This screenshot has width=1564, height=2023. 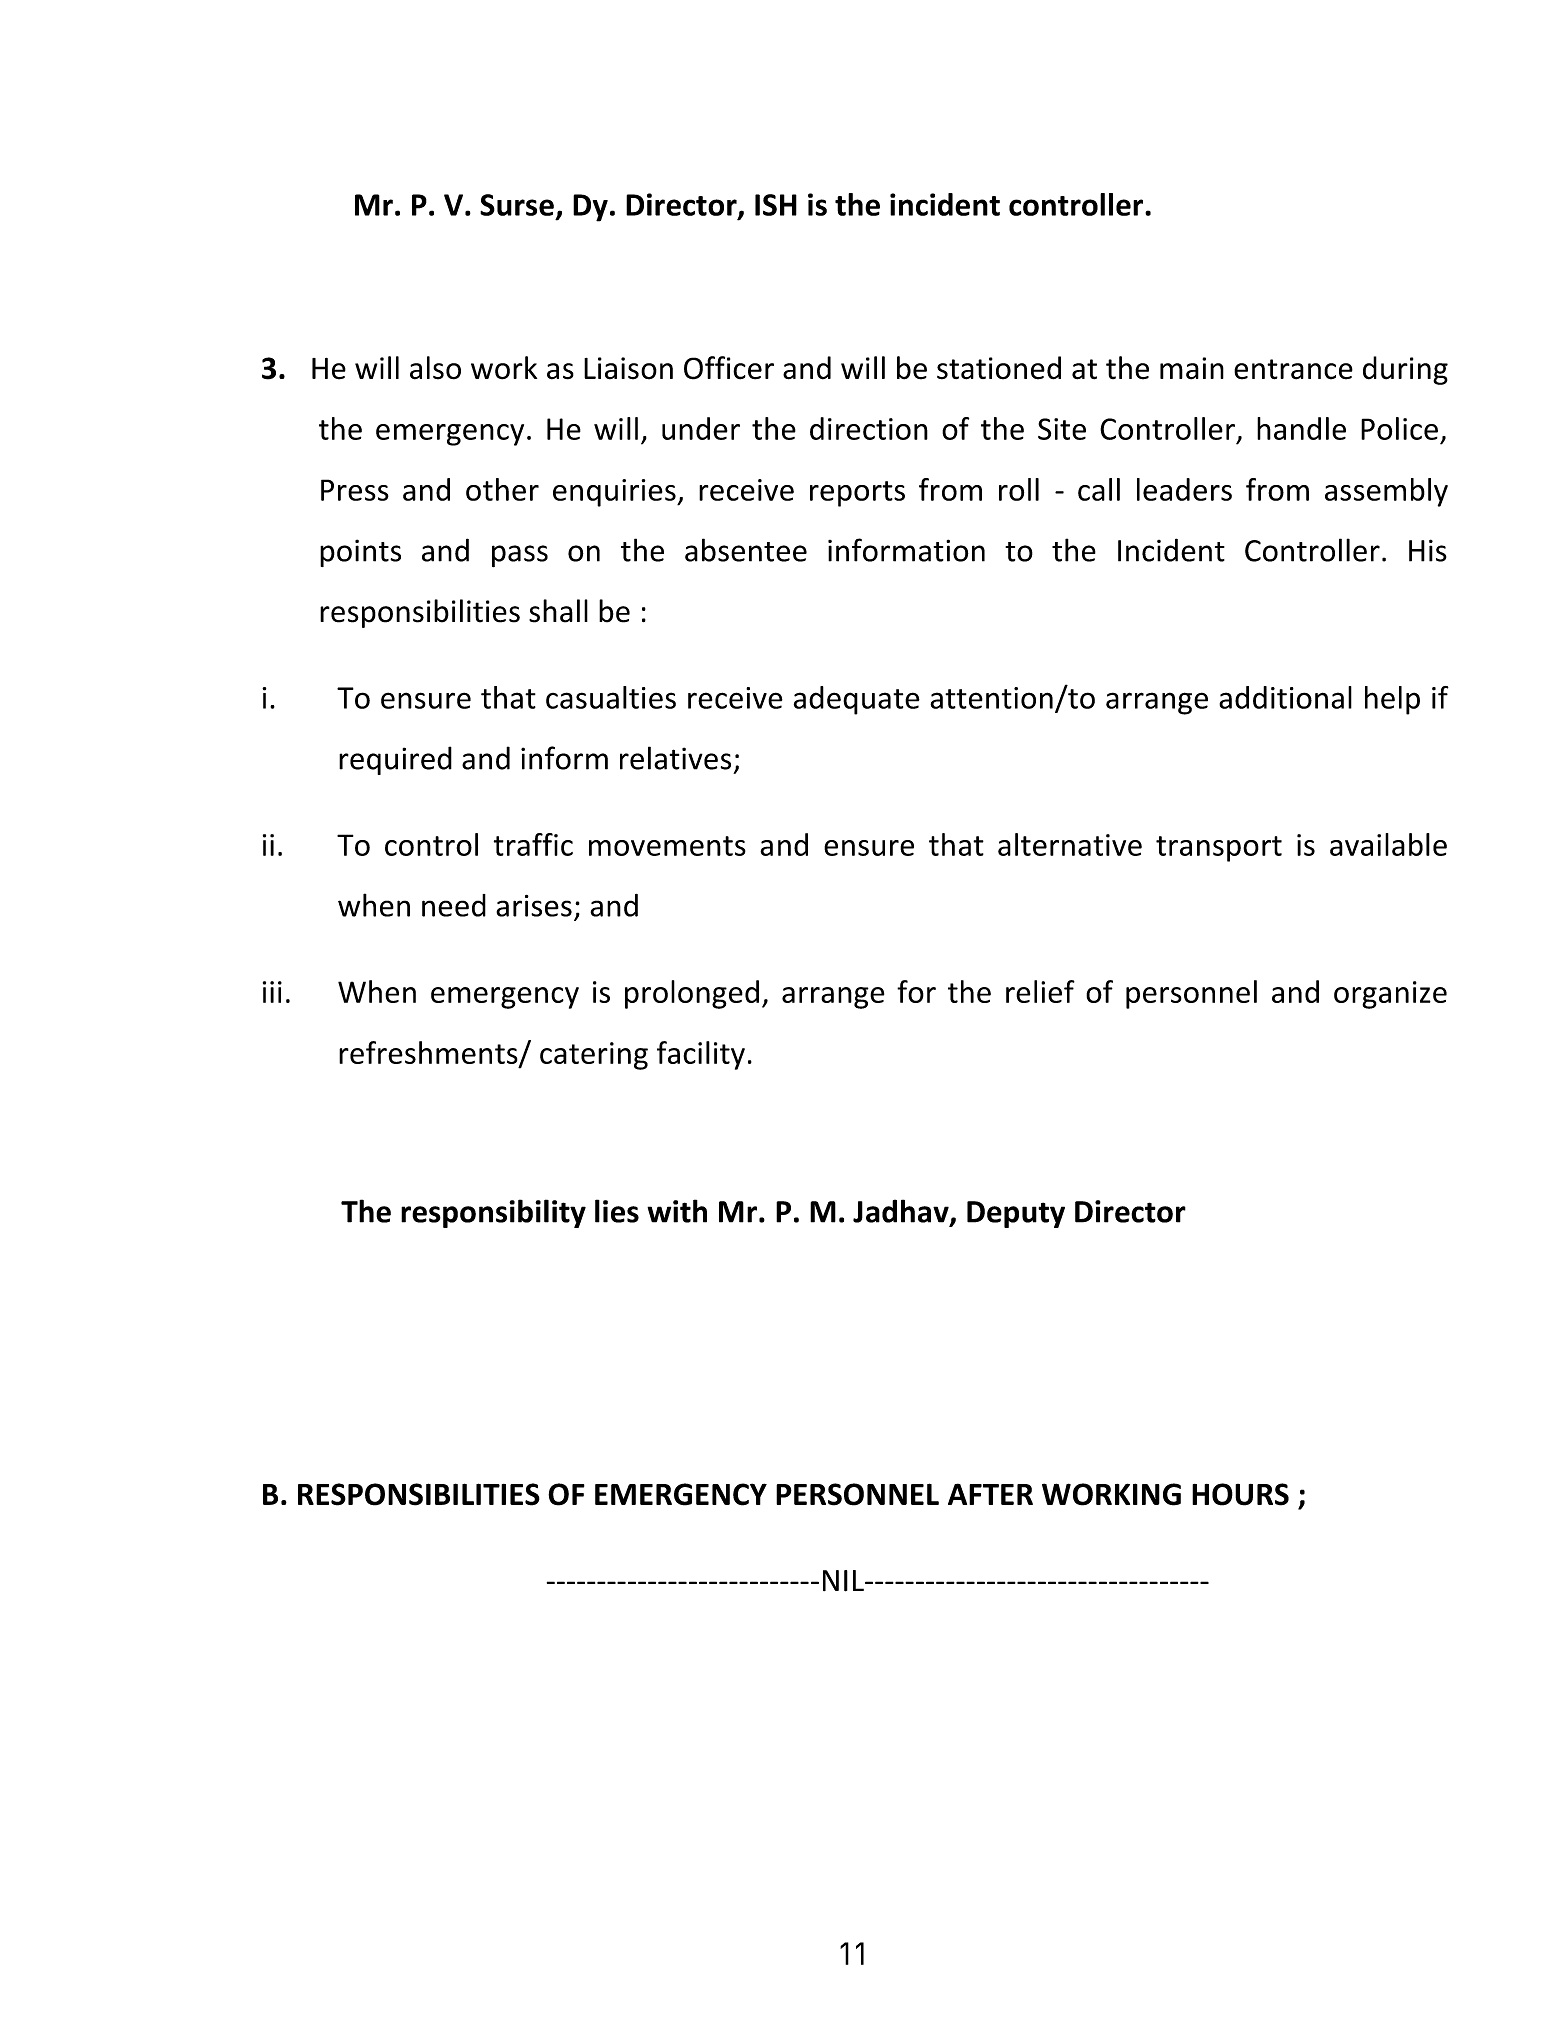 What do you see at coordinates (1240, 1494) in the screenshot?
I see `HOURS` at bounding box center [1240, 1494].
